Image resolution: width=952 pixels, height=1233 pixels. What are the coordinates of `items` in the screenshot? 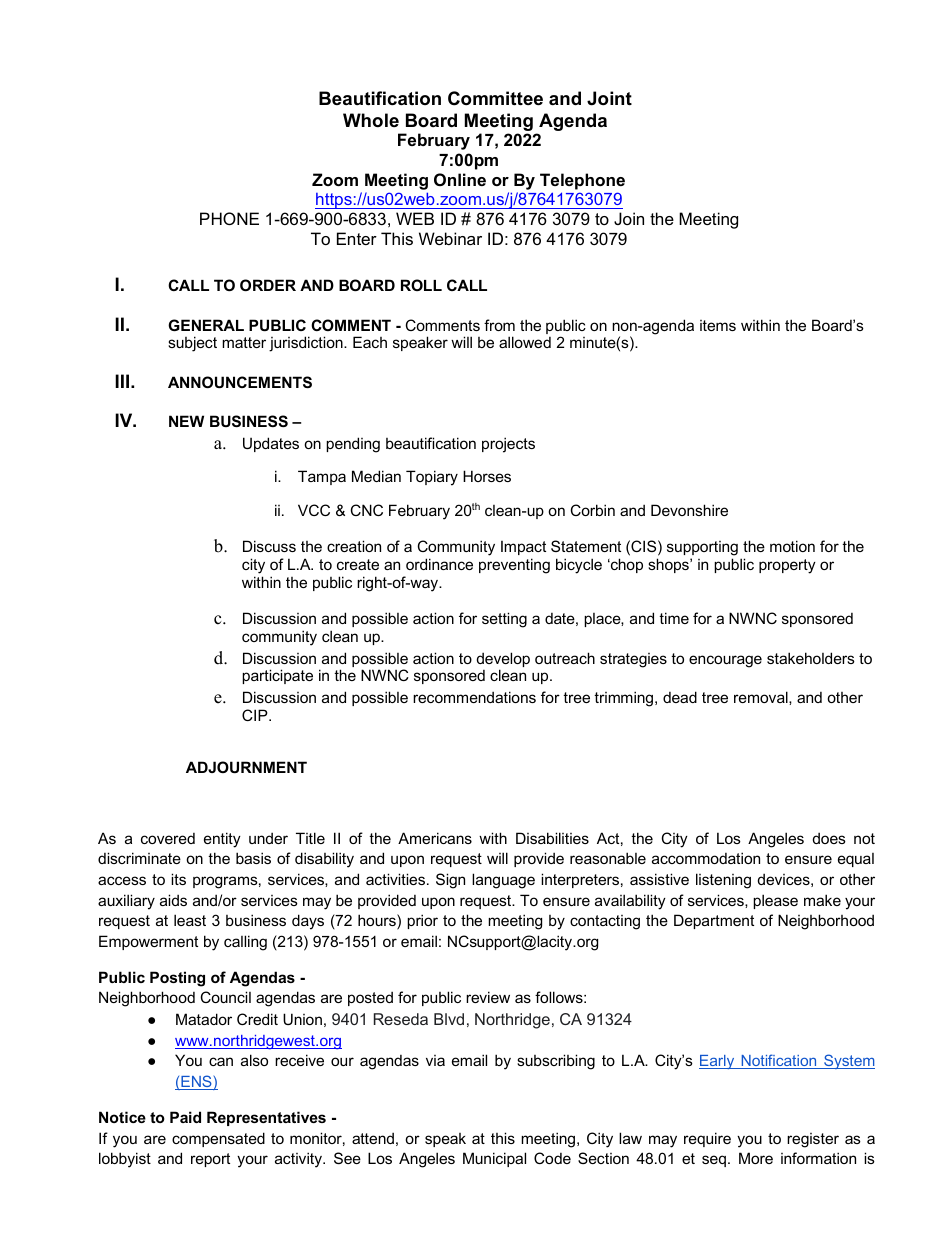 It's located at (718, 325).
